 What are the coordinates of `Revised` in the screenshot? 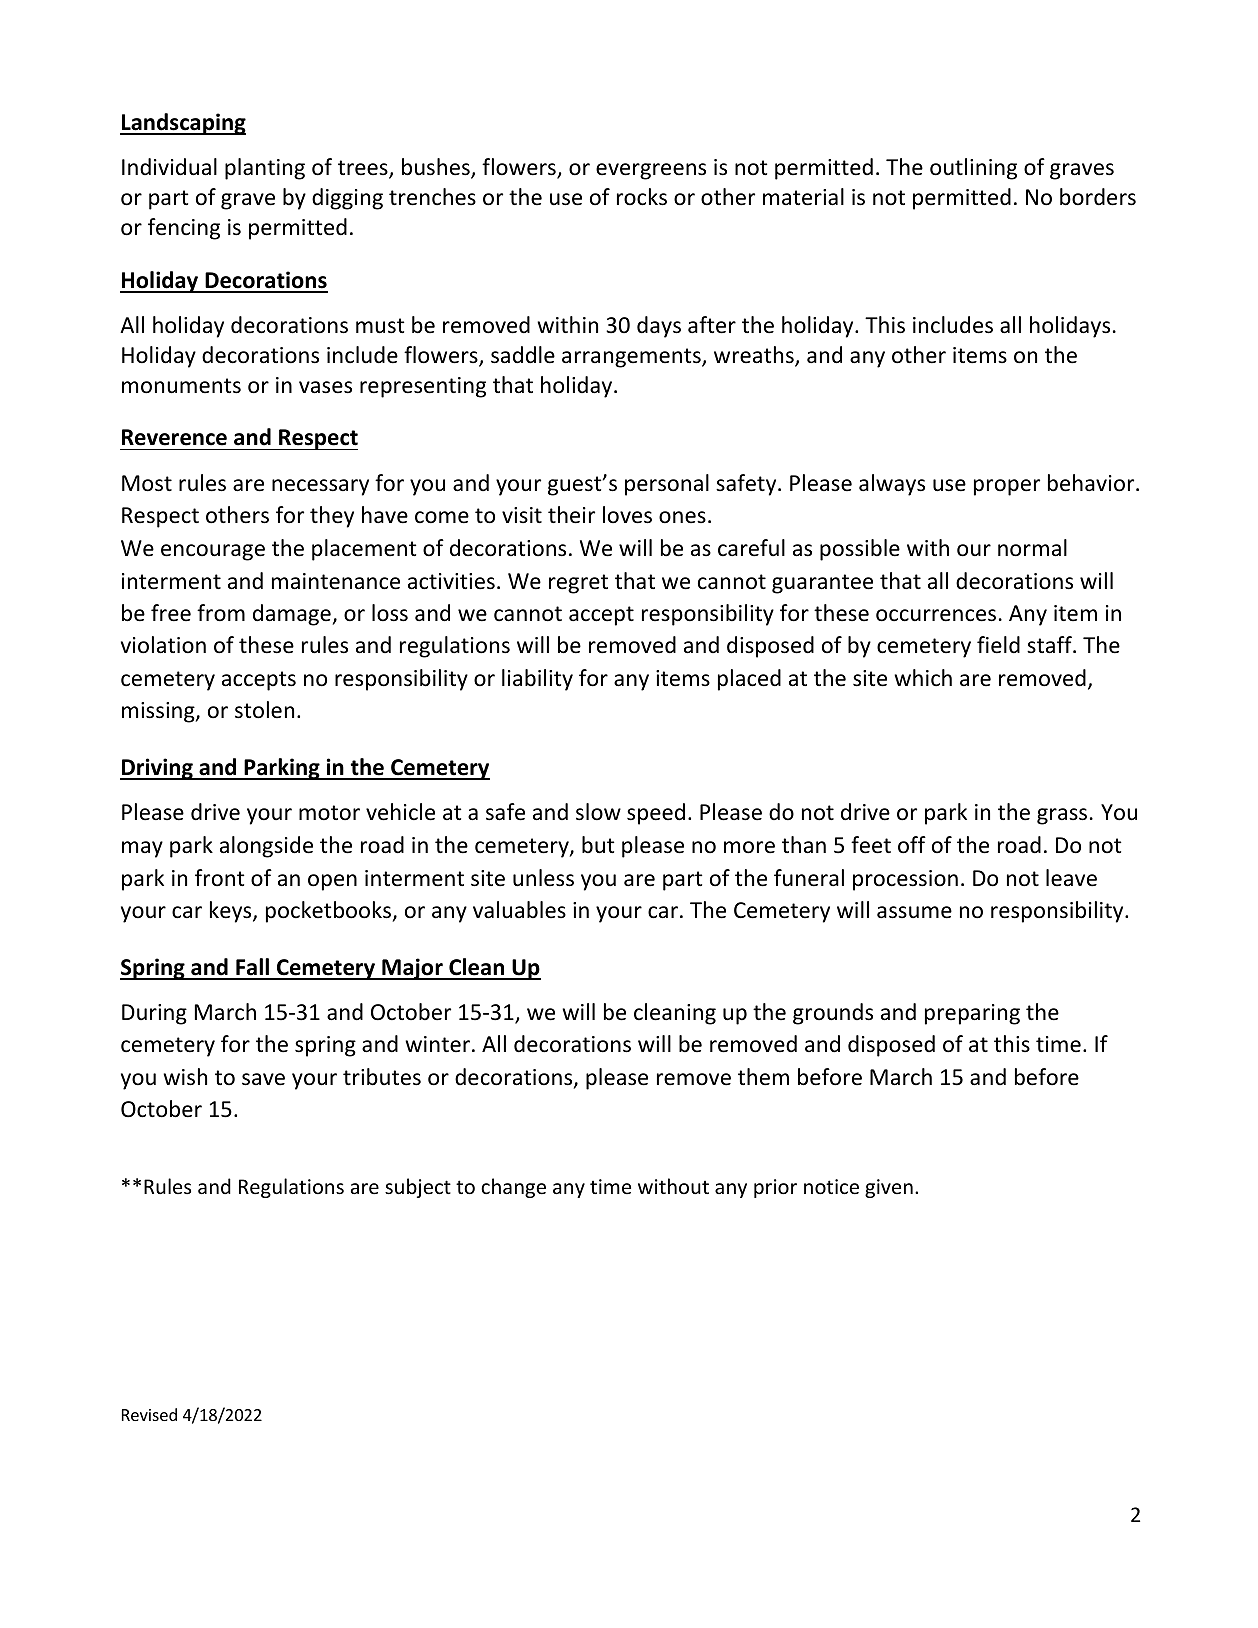 It's located at (149, 1414).
